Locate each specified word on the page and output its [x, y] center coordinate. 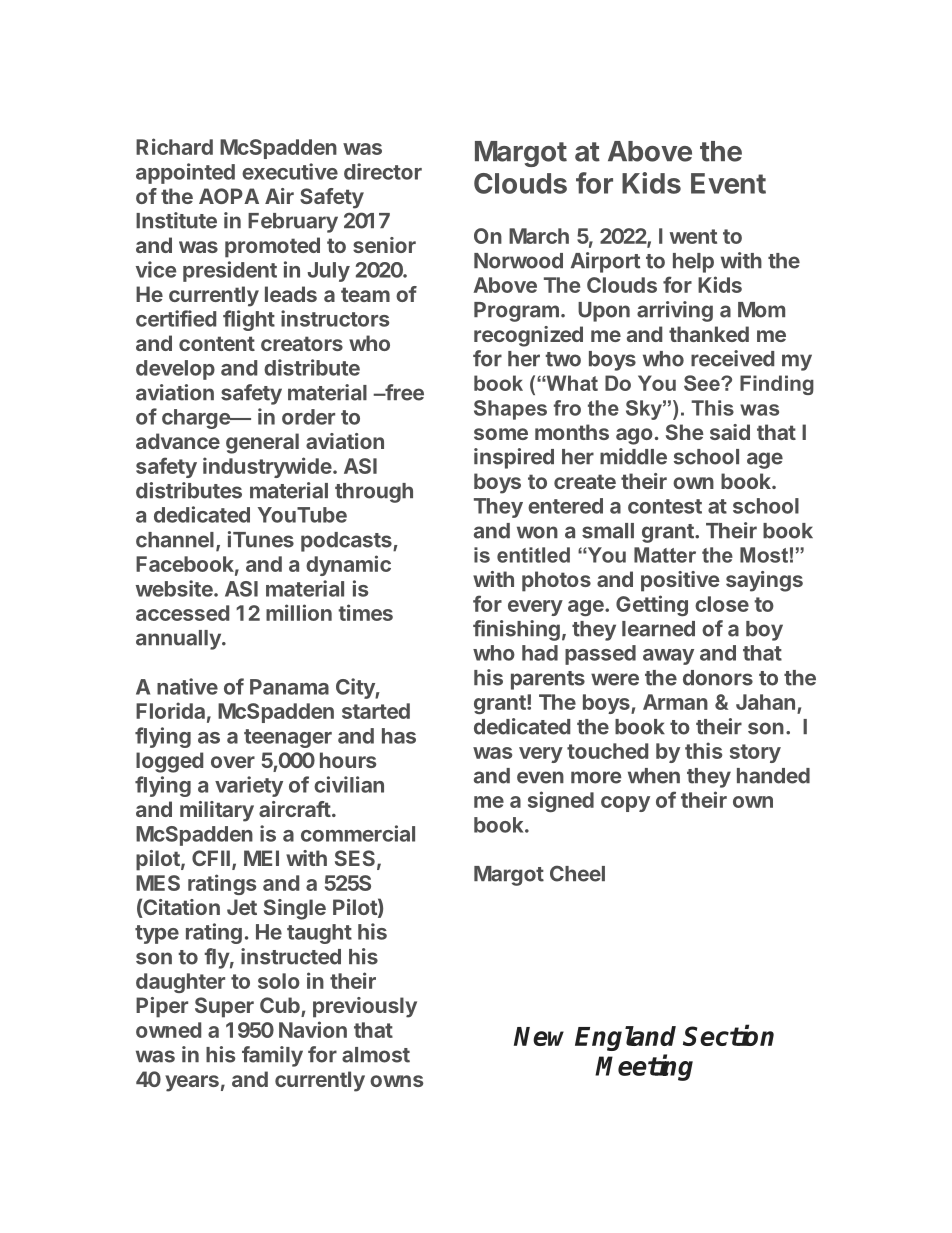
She [685, 432]
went [693, 236]
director [383, 171]
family [272, 1056]
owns [396, 1081]
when [654, 776]
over [233, 762]
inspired [514, 458]
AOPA [229, 196]
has [399, 736]
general [262, 443]
